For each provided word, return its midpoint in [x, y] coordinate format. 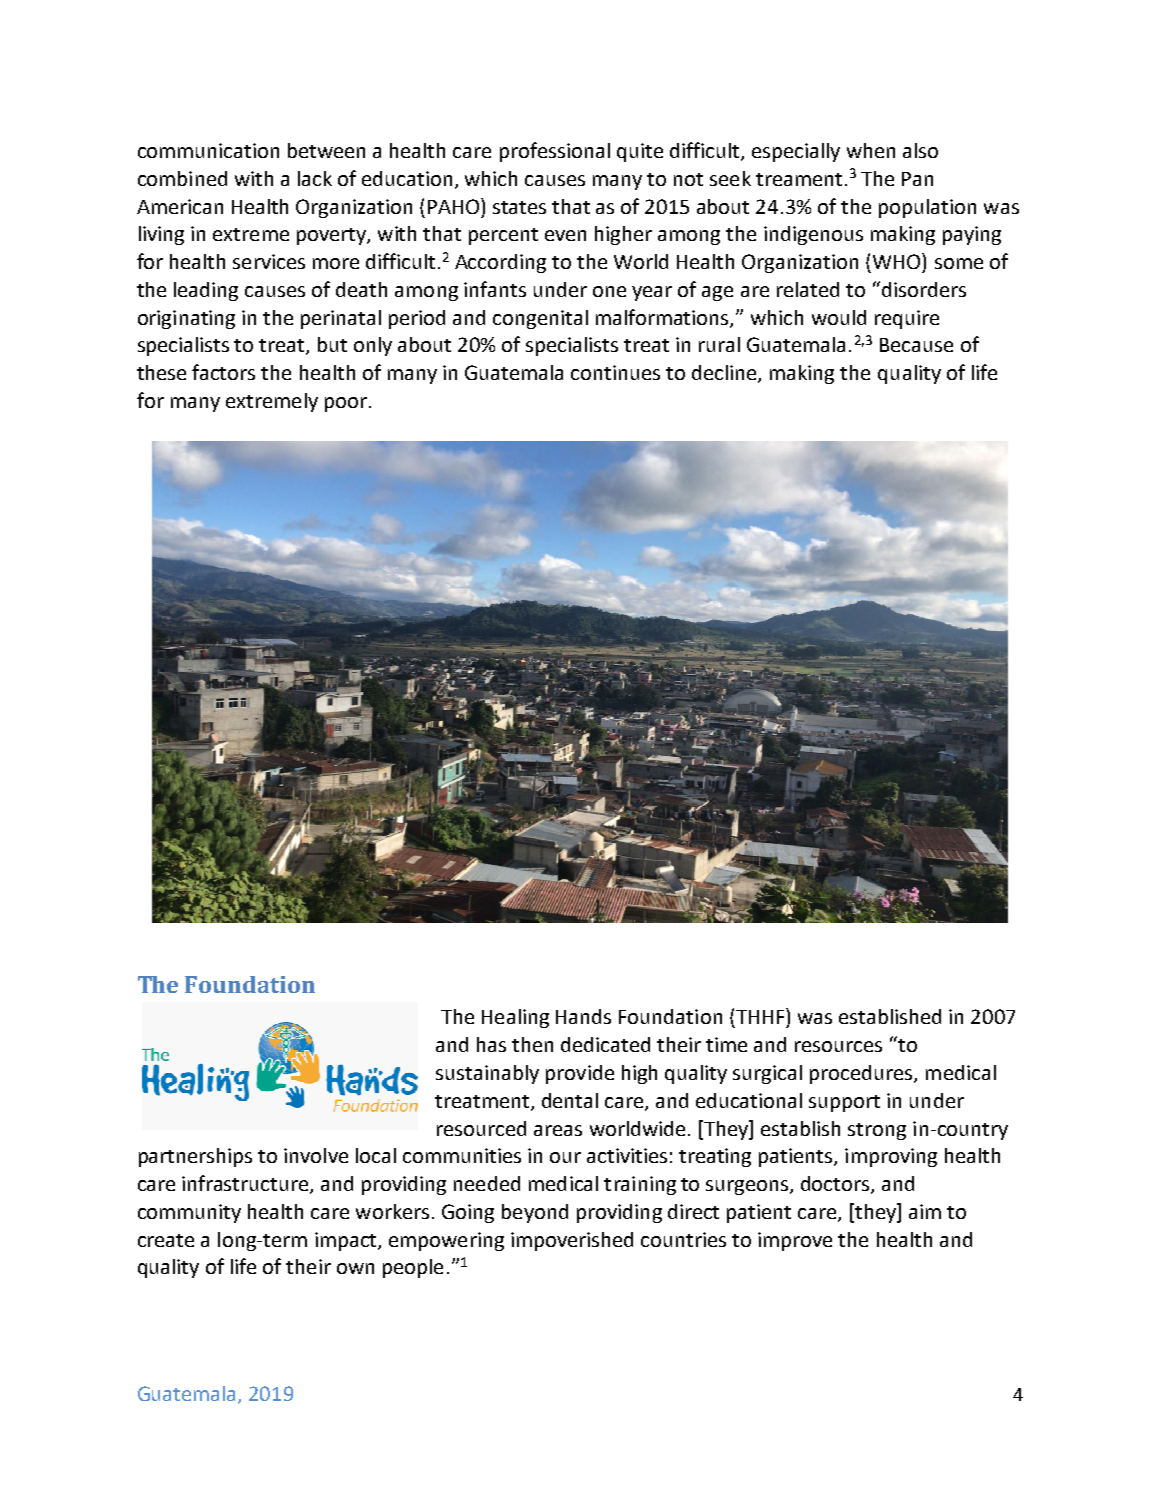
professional [555, 152]
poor [346, 404]
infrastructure [246, 1184]
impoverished [572, 1241]
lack [315, 178]
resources [838, 1046]
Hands [583, 1016]
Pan [917, 179]
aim [925, 1211]
